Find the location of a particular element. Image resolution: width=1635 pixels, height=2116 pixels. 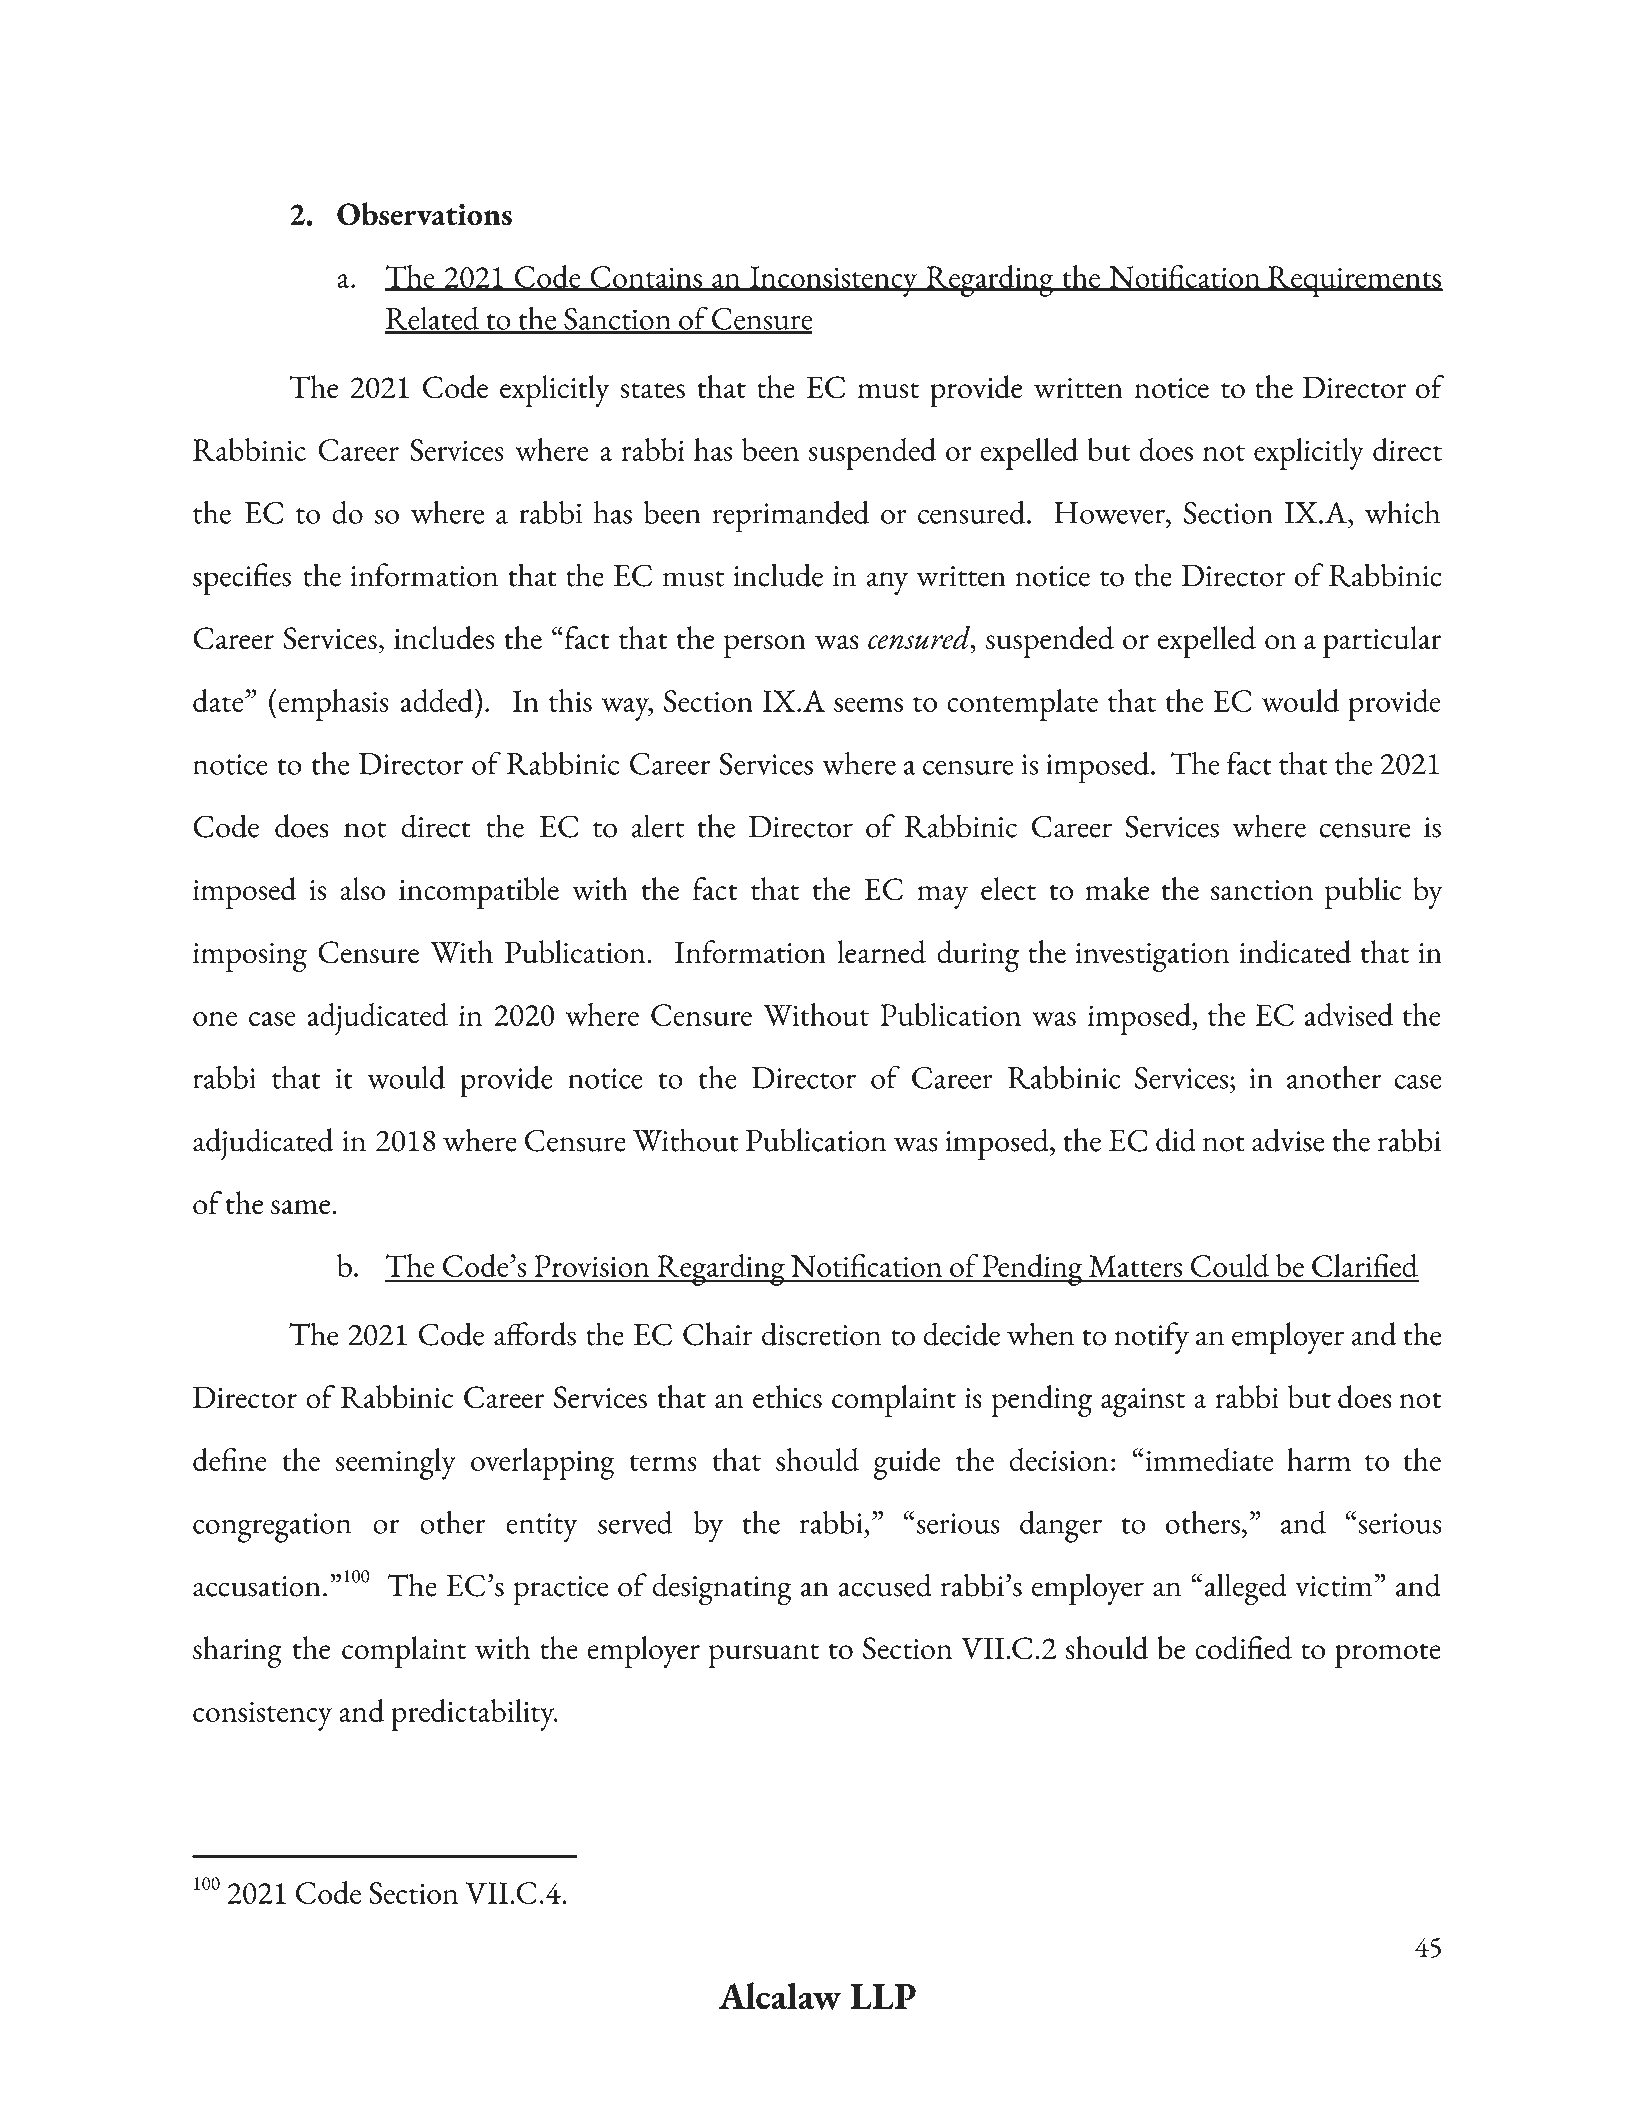

seemingly is located at coordinates (396, 1464).
